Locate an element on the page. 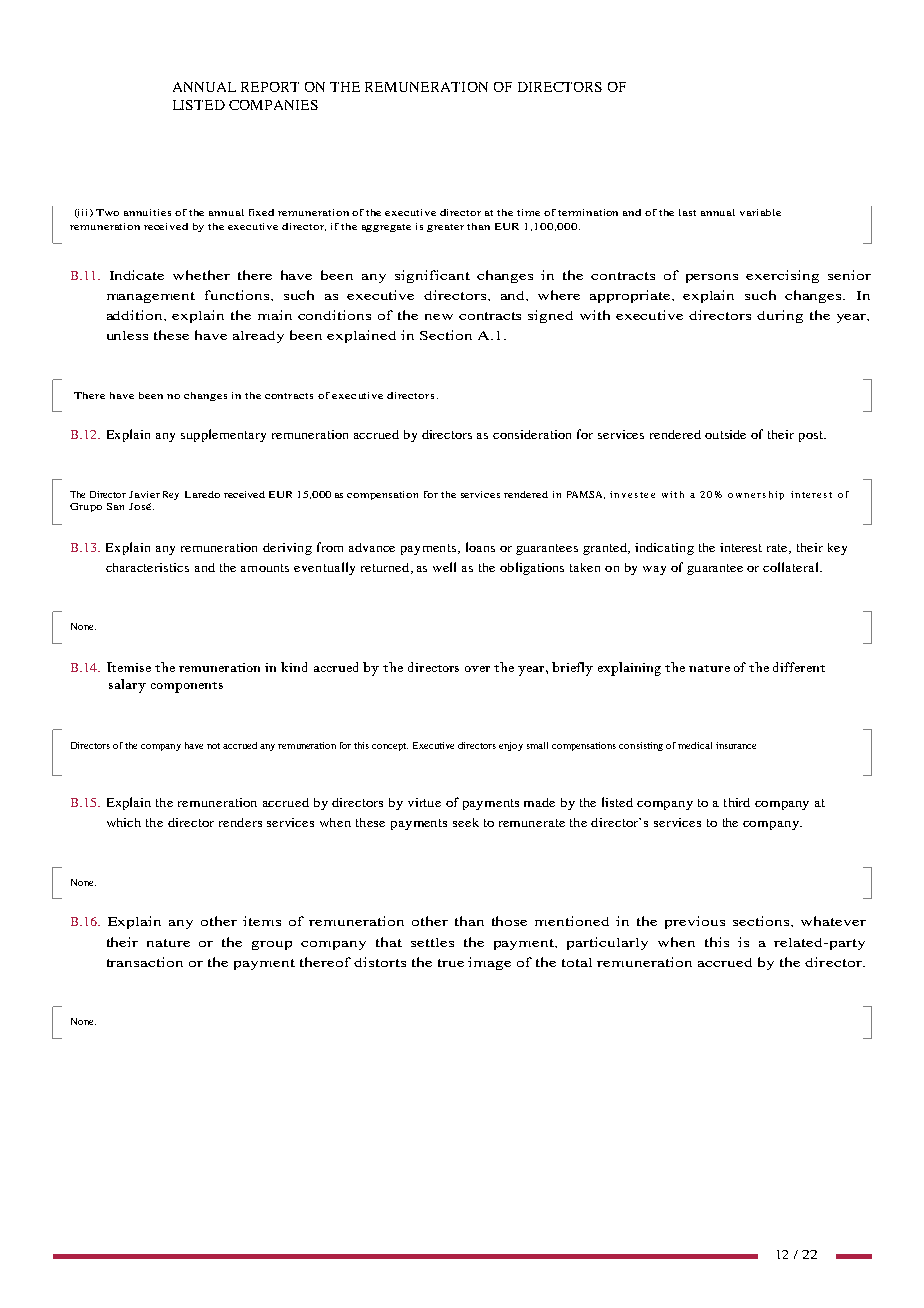 The width and height of the page is (924, 1308). variable is located at coordinates (760, 212).
